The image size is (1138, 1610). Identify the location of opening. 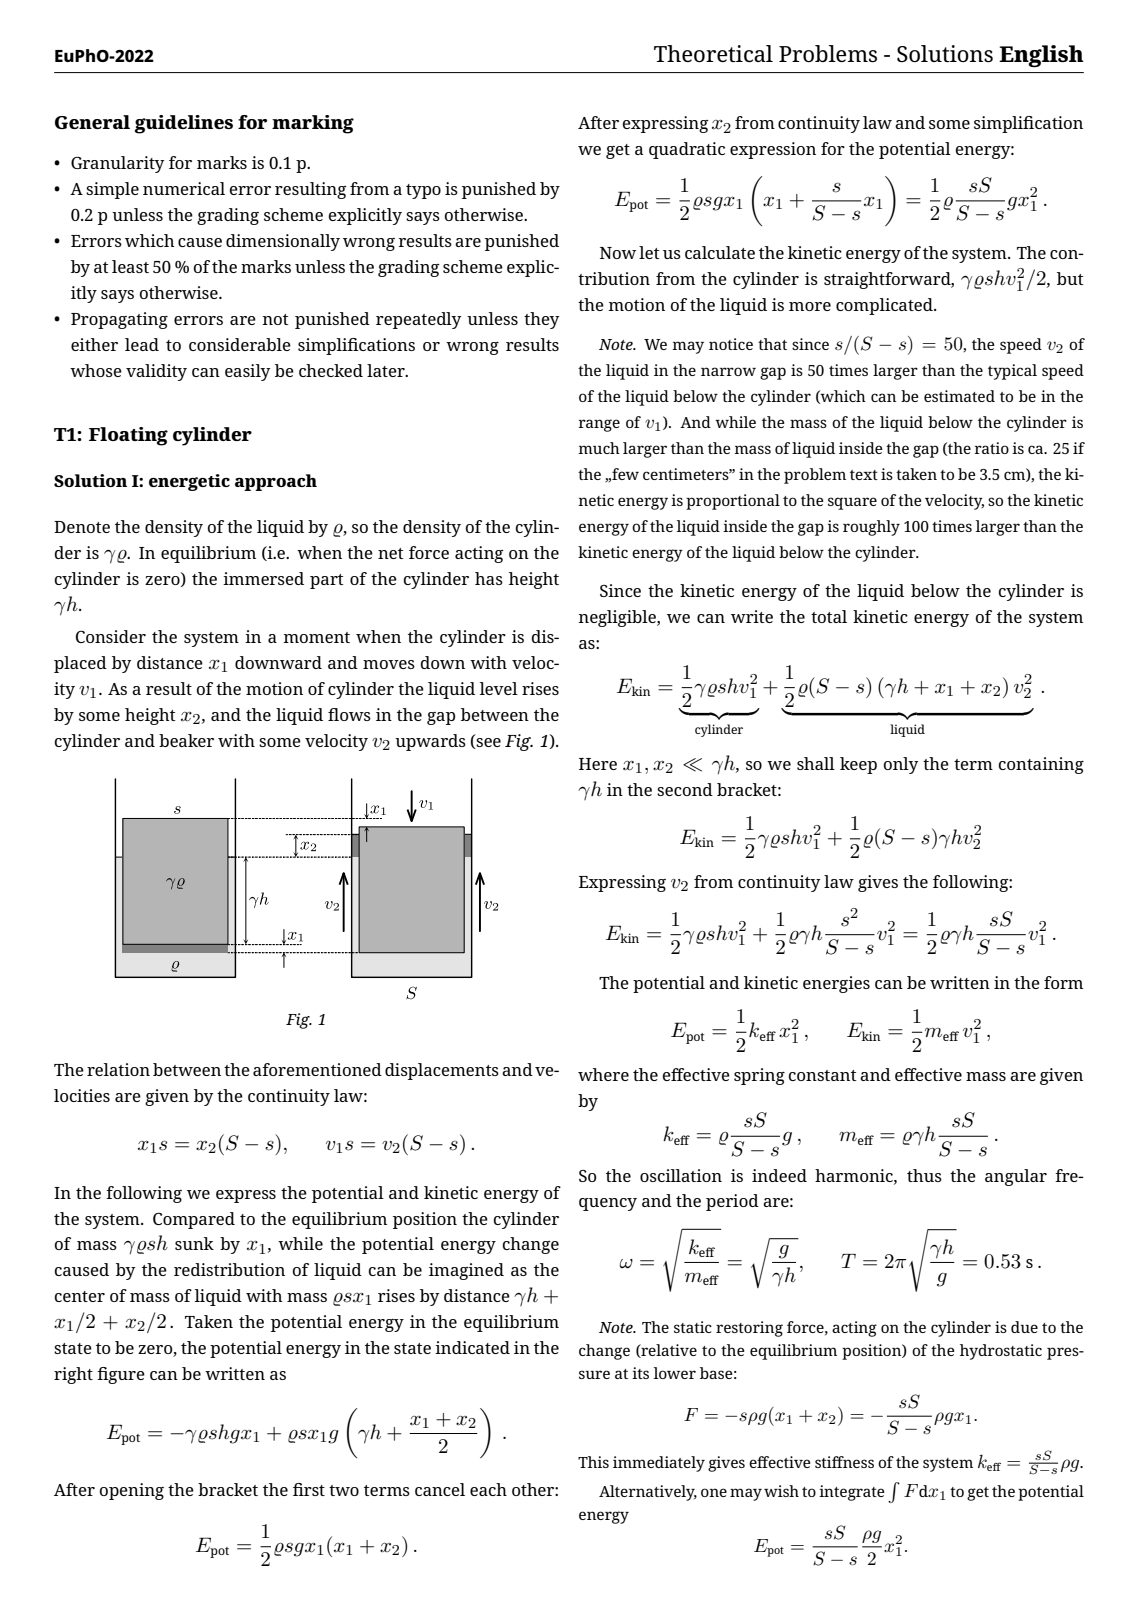
(132, 1491).
